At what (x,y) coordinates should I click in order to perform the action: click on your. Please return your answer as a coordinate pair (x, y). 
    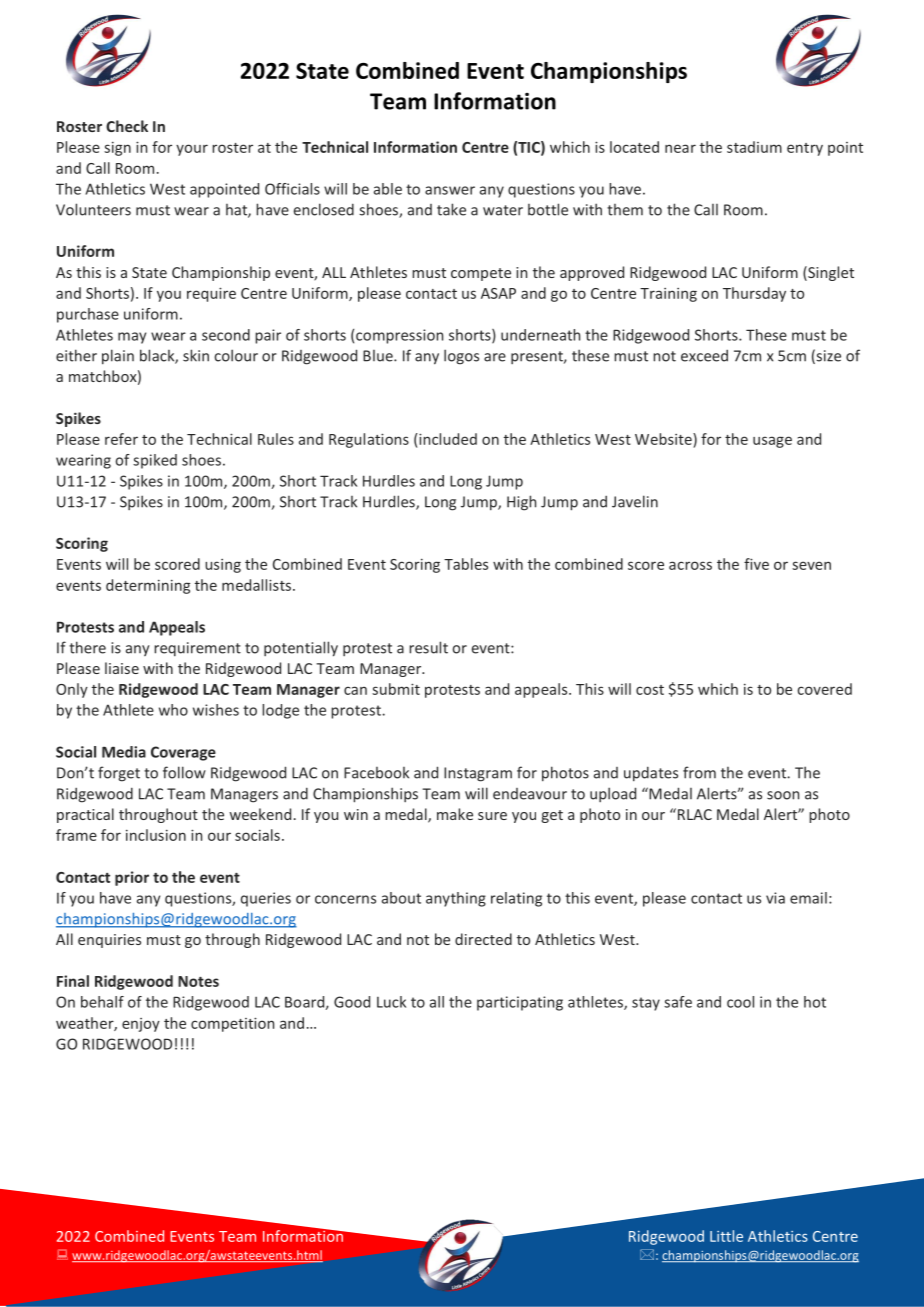
    Looking at the image, I should click on (192, 150).
